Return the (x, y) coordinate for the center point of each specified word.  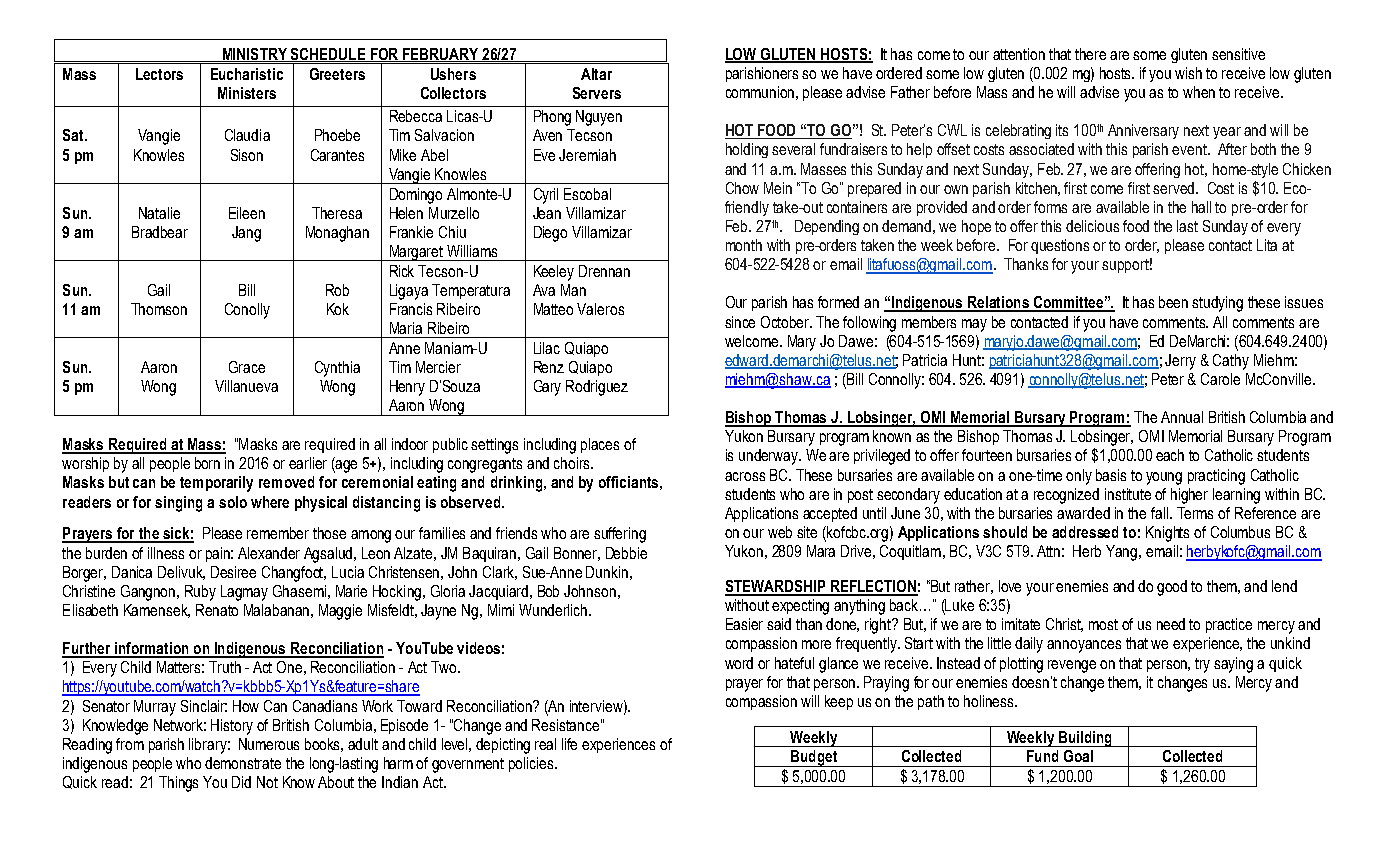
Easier (744, 624)
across (745, 476)
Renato (217, 610)
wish (1188, 73)
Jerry (1180, 362)
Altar (596, 74)
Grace (247, 367)
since (740, 322)
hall (1201, 207)
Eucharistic (247, 74)
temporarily (216, 484)
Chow (742, 188)
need (1171, 624)
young (1164, 478)
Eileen (247, 213)
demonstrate (243, 763)
